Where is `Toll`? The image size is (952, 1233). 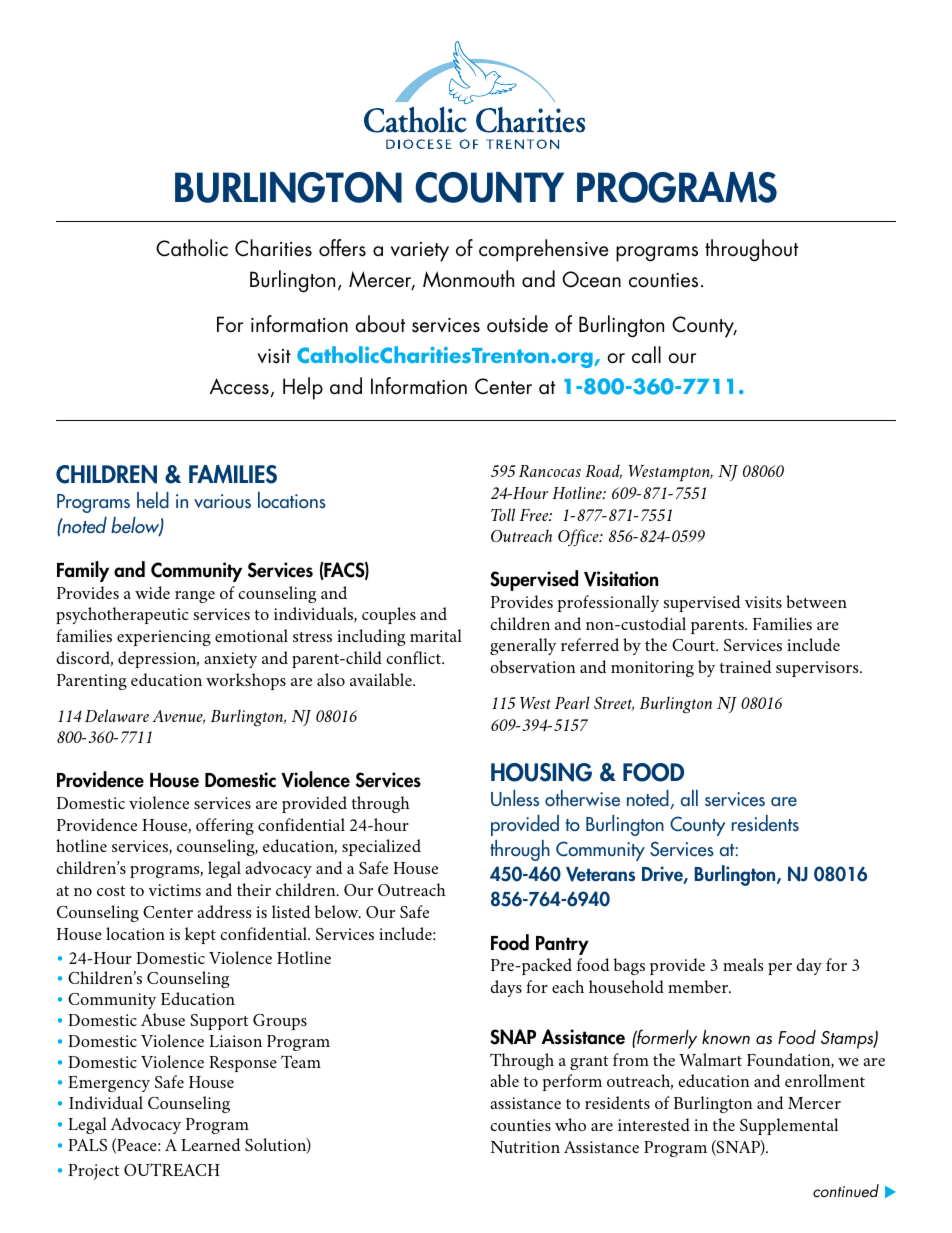 Toll is located at coordinates (503, 514).
